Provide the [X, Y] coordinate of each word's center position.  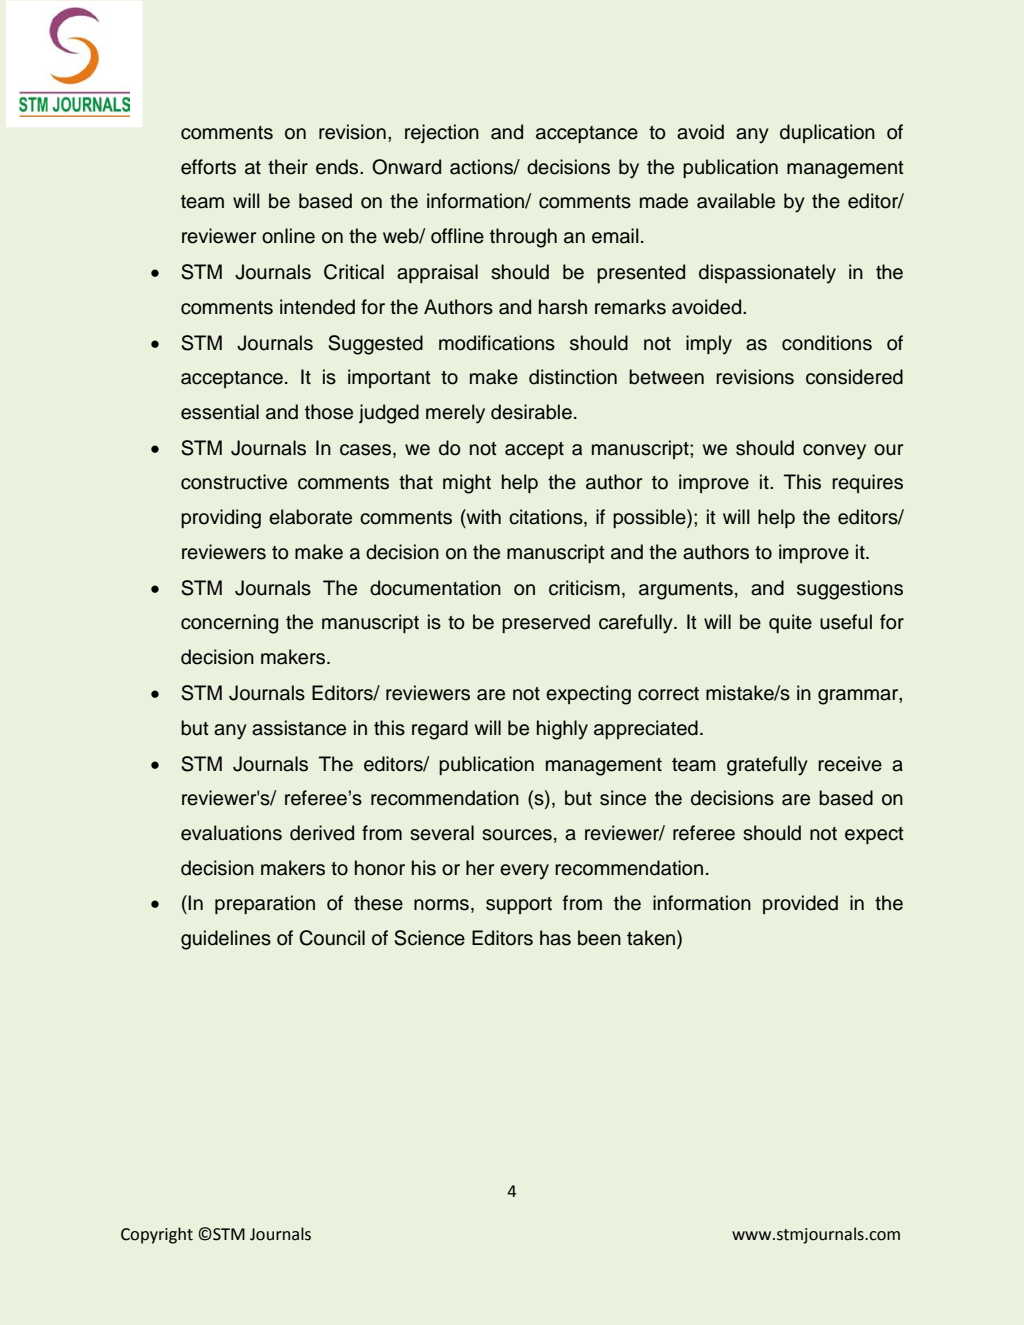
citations [547, 518]
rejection [442, 133]
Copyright [157, 1235]
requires [867, 483]
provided [800, 904]
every [524, 872]
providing [221, 519]
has [555, 938]
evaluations [231, 833]
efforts [208, 167]
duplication [827, 133]
